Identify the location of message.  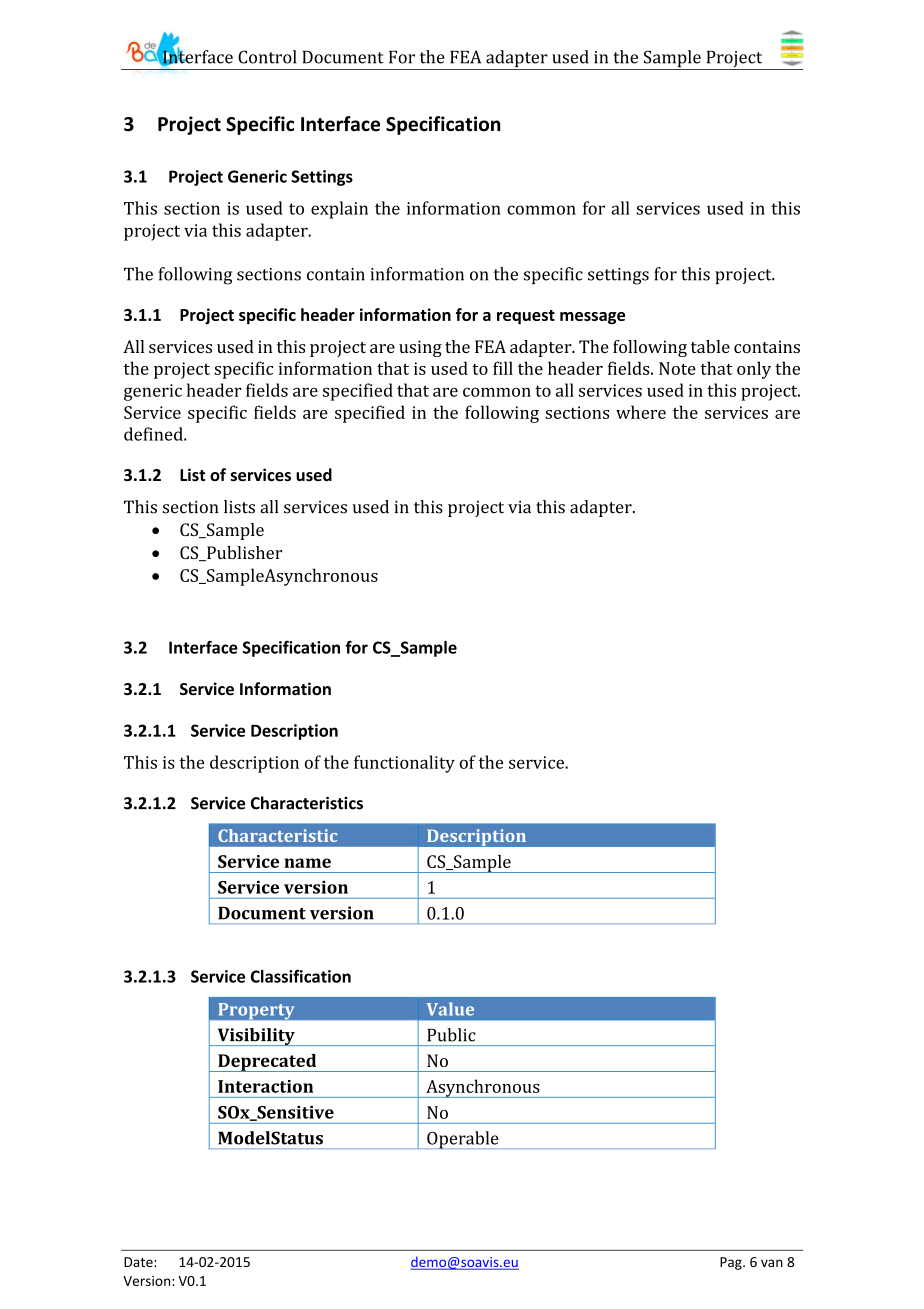
(592, 318).
